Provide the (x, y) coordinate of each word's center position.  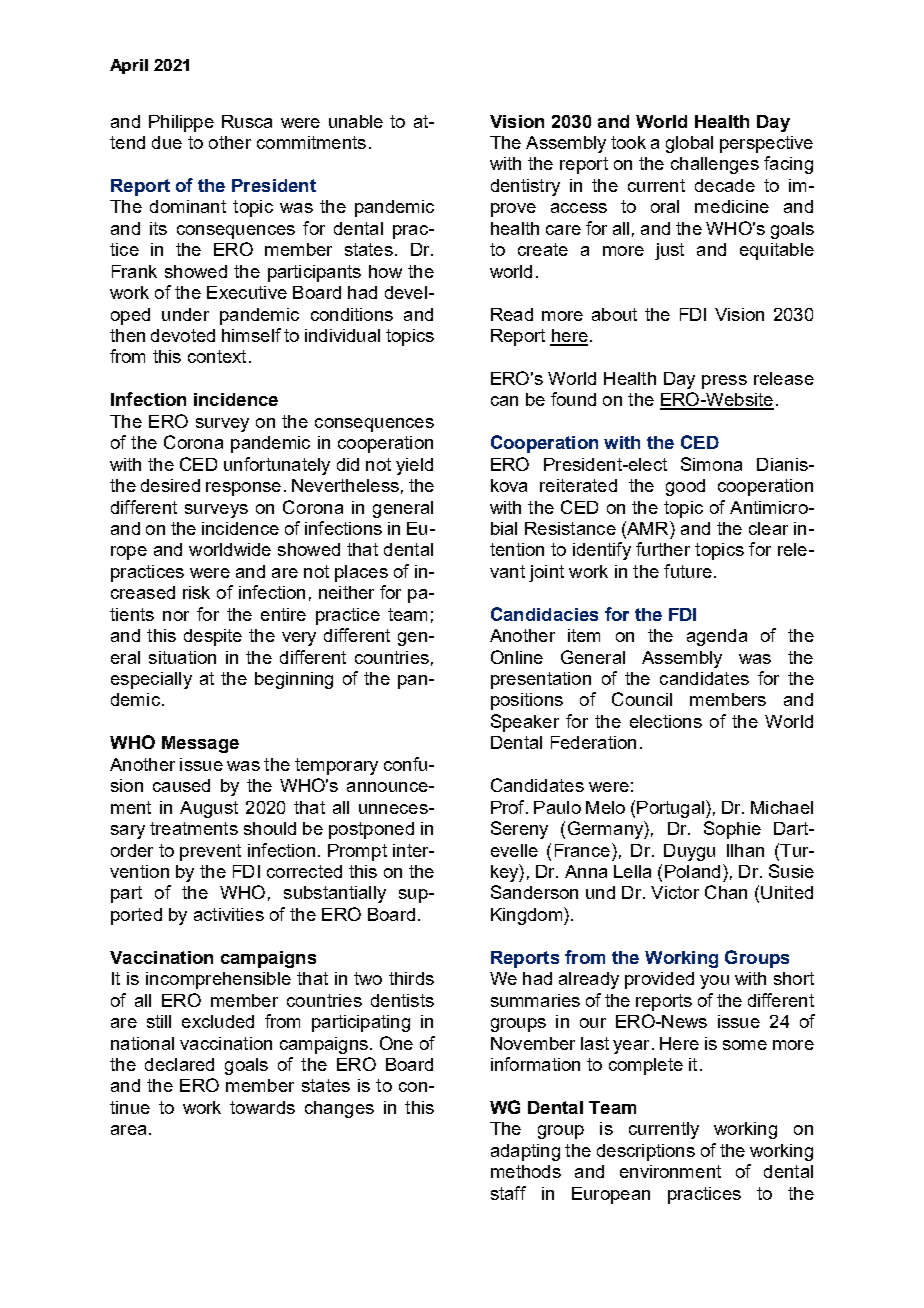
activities (229, 914)
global (689, 144)
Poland (692, 871)
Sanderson (534, 892)
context (217, 356)
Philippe (181, 123)
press (724, 382)
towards (262, 1107)
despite (213, 637)
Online (517, 657)
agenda (717, 637)
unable (356, 121)
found (573, 399)
